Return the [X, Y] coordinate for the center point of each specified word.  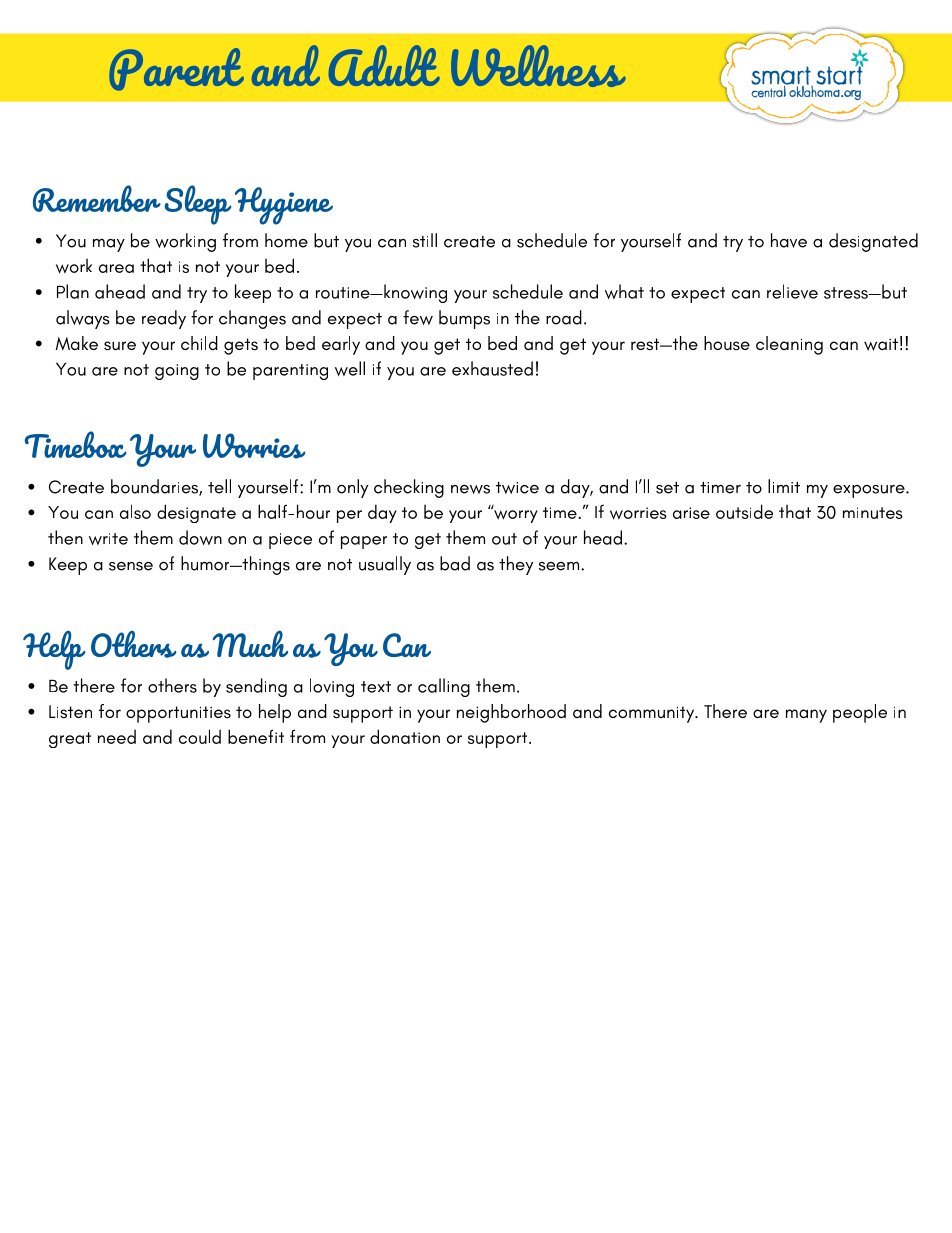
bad [455, 563]
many [806, 716]
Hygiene [284, 206]
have [789, 240]
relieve [792, 291]
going [177, 372]
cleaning [789, 345]
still [425, 240]
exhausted [492, 368]
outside [744, 511]
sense [131, 566]
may [109, 245]
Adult [384, 65]
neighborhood [511, 713]
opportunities [178, 714]
